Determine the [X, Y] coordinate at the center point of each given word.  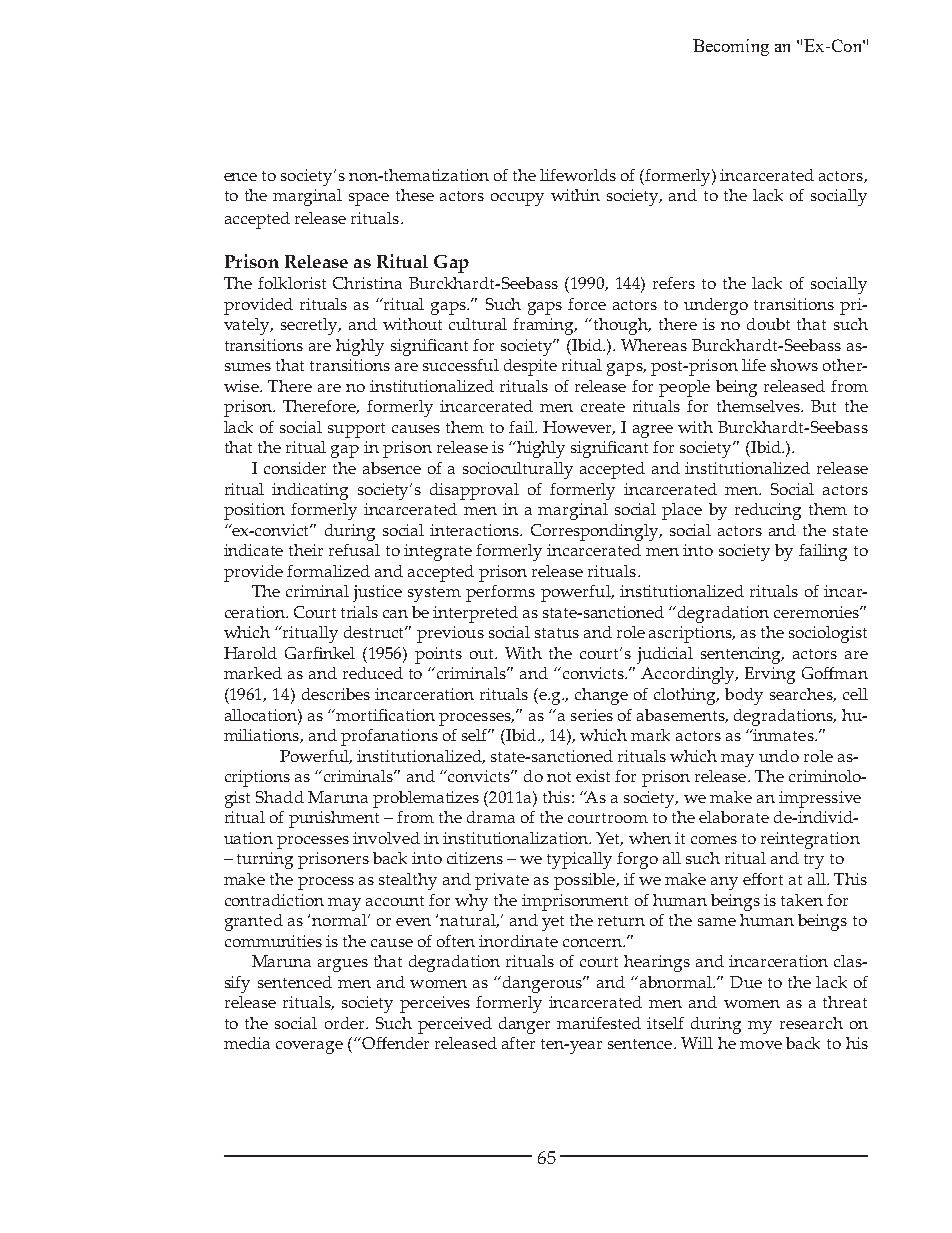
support [356, 430]
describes [336, 694]
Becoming [731, 47]
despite [530, 367]
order [346, 1023]
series [592, 715]
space [369, 199]
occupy [517, 199]
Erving [770, 675]
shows [794, 365]
